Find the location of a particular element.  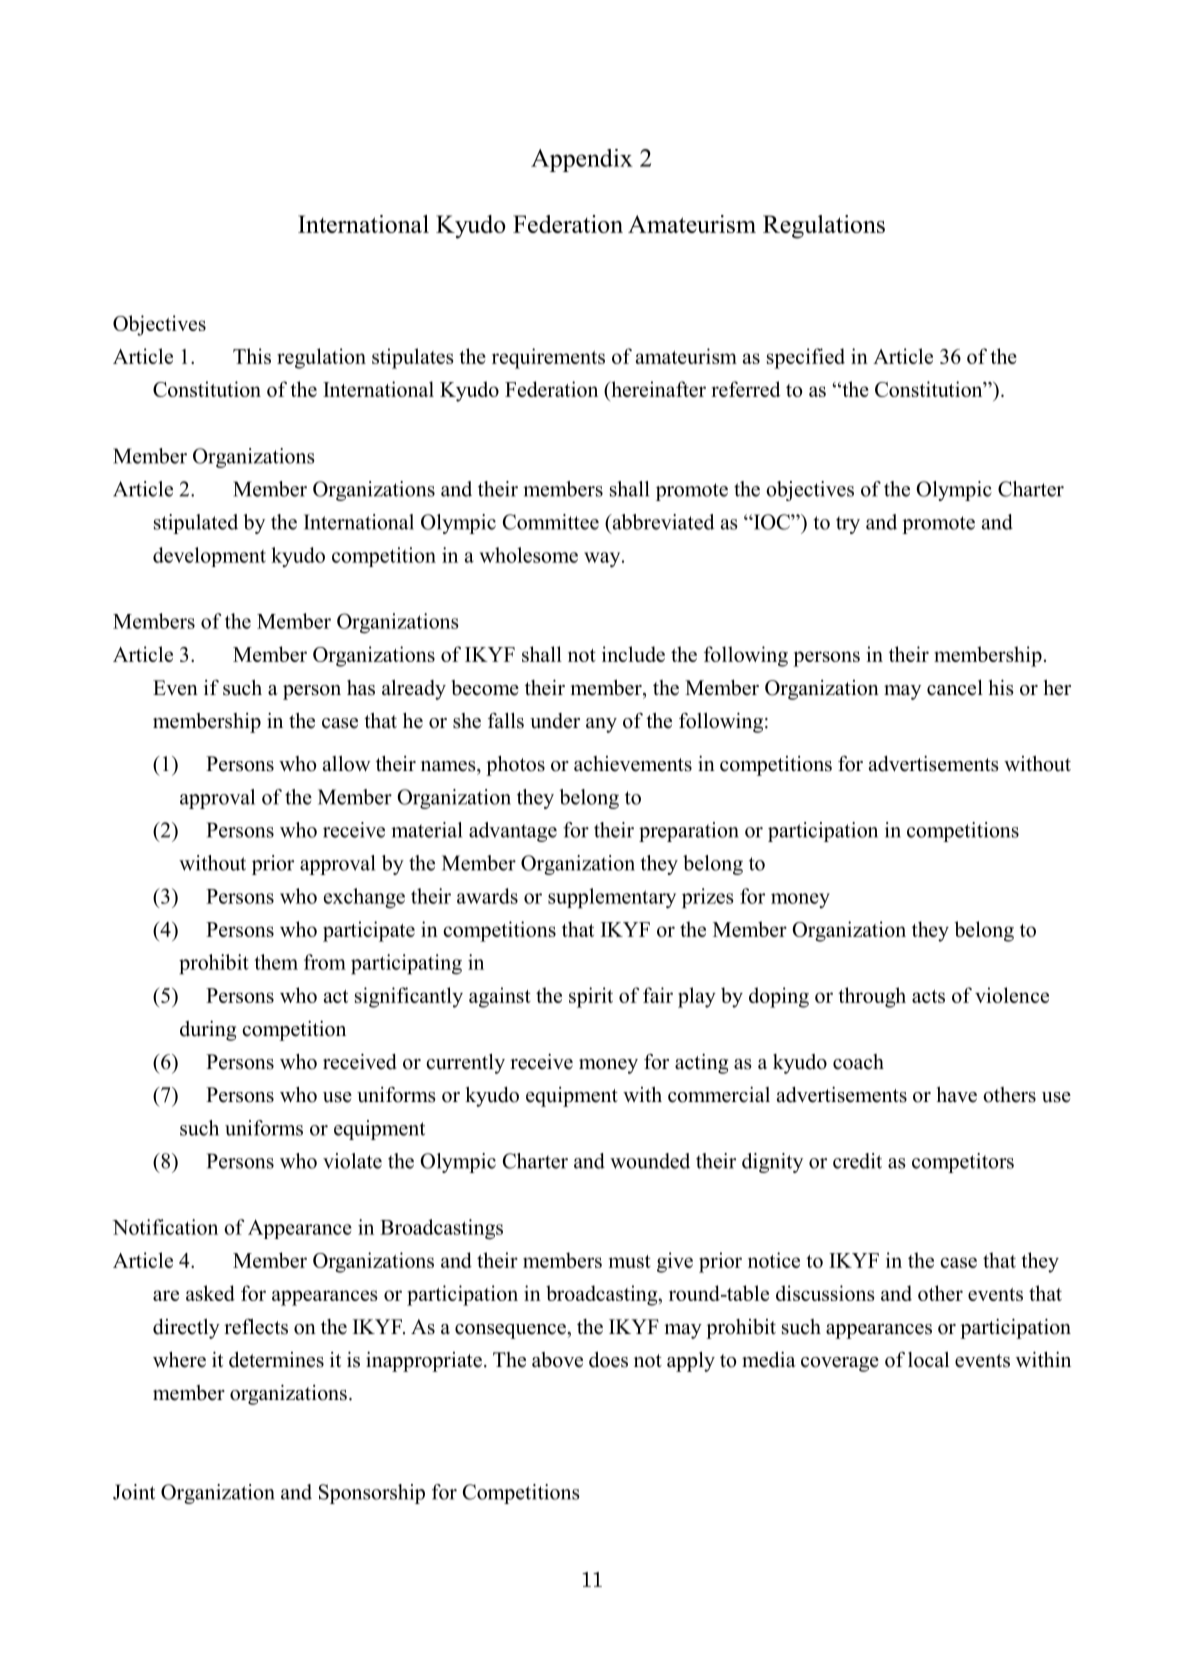

cancel is located at coordinates (955, 688).
